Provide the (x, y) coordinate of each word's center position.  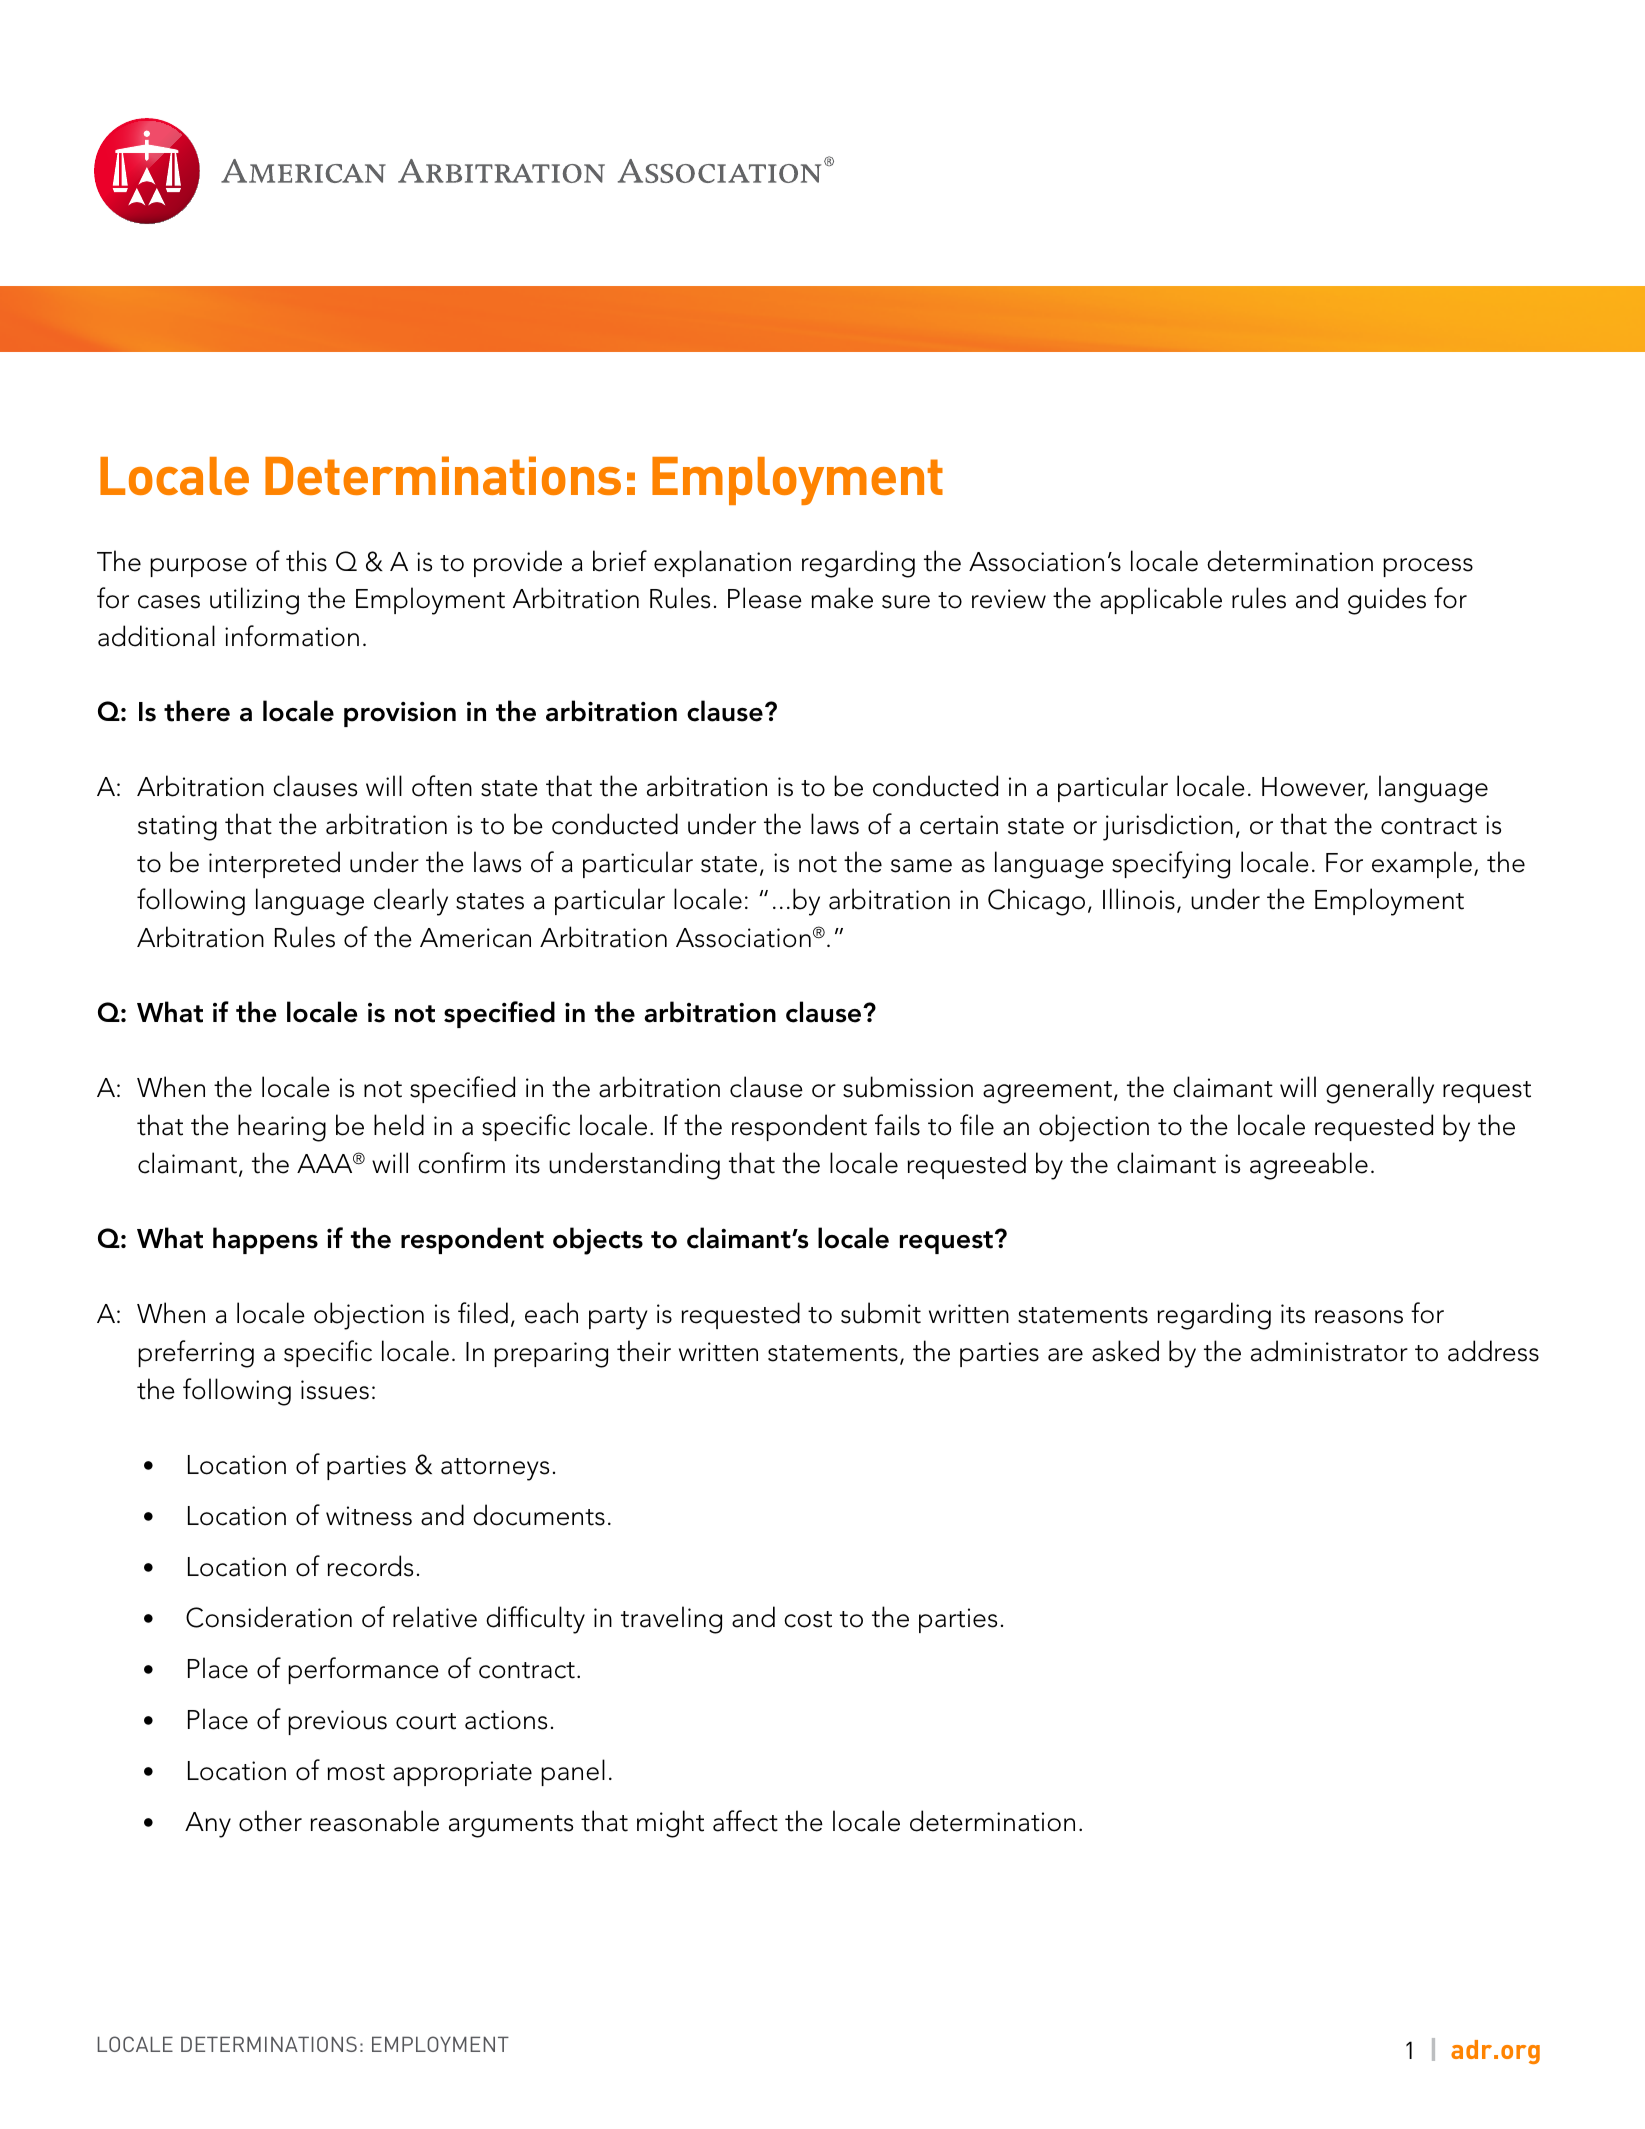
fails (897, 1125)
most (356, 1772)
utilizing (254, 601)
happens (265, 1240)
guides (1387, 601)
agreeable (1309, 1166)
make (842, 598)
